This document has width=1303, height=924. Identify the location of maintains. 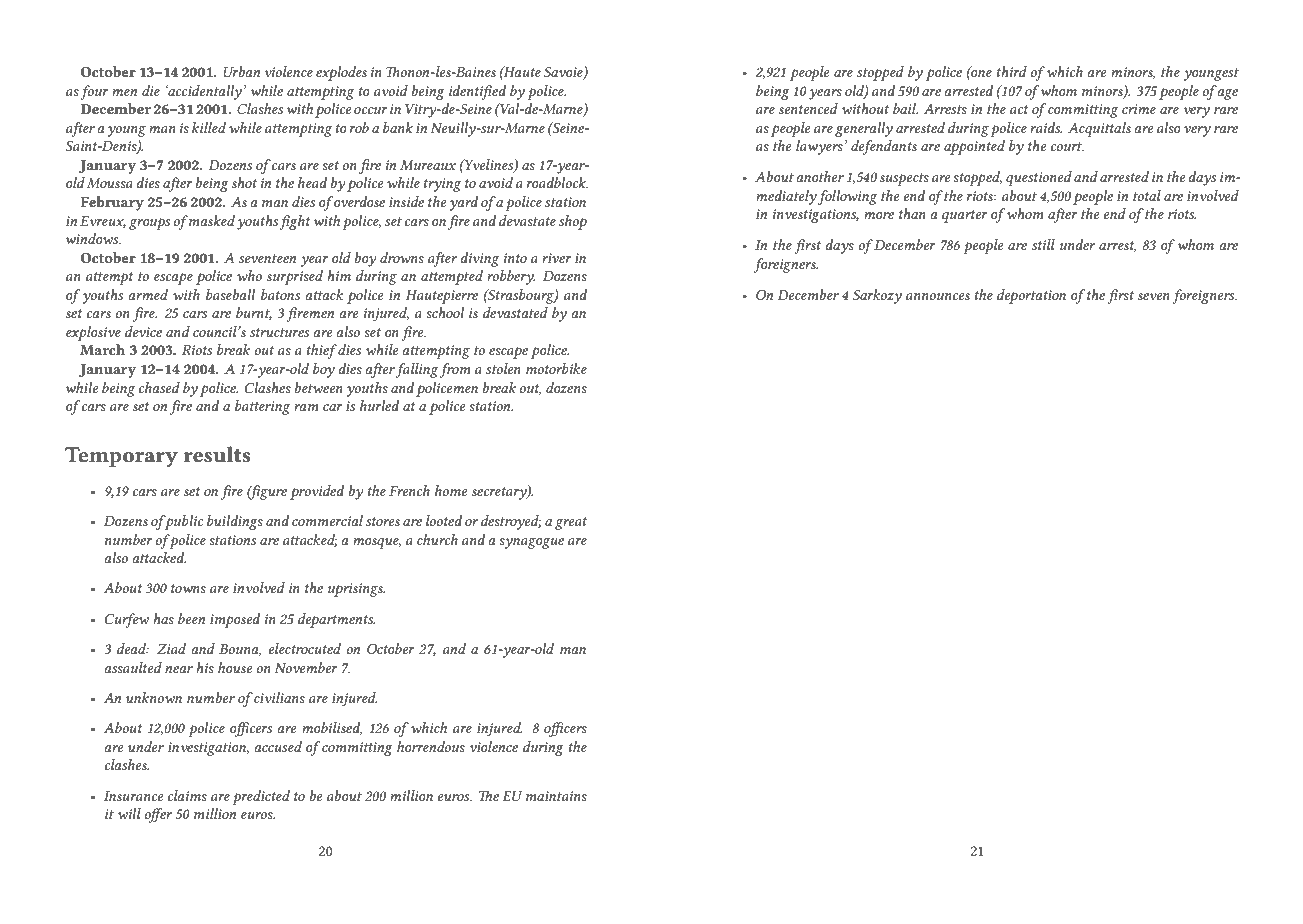
(556, 796).
